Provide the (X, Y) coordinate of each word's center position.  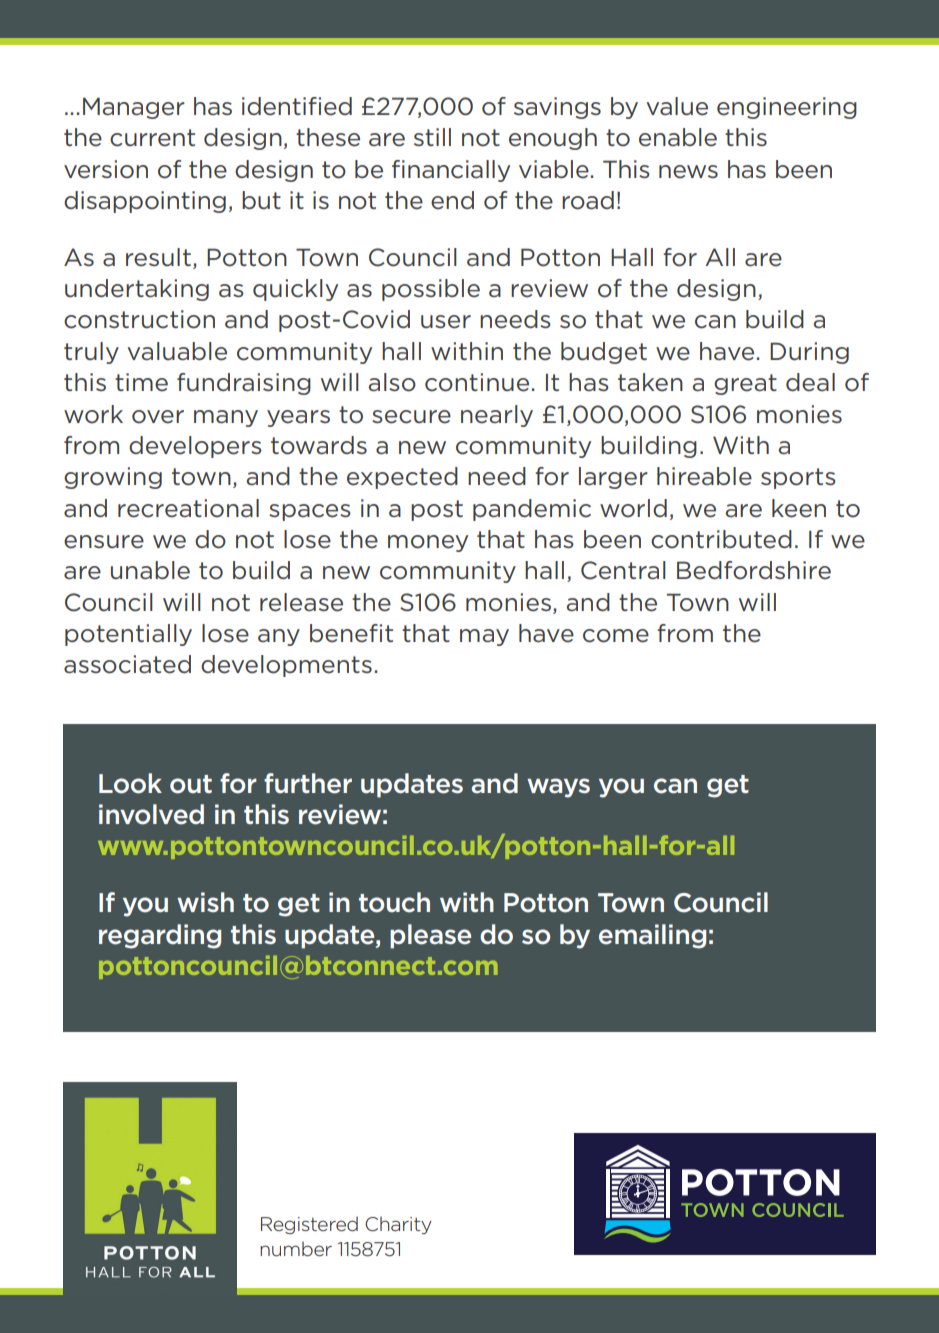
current (152, 138)
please (430, 936)
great (745, 384)
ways (558, 788)
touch (394, 902)
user (446, 322)
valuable (177, 351)
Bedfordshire (754, 570)
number (296, 1249)
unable (150, 570)
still (432, 137)
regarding (160, 936)
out (191, 784)
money (428, 543)
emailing (652, 936)
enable (678, 137)
